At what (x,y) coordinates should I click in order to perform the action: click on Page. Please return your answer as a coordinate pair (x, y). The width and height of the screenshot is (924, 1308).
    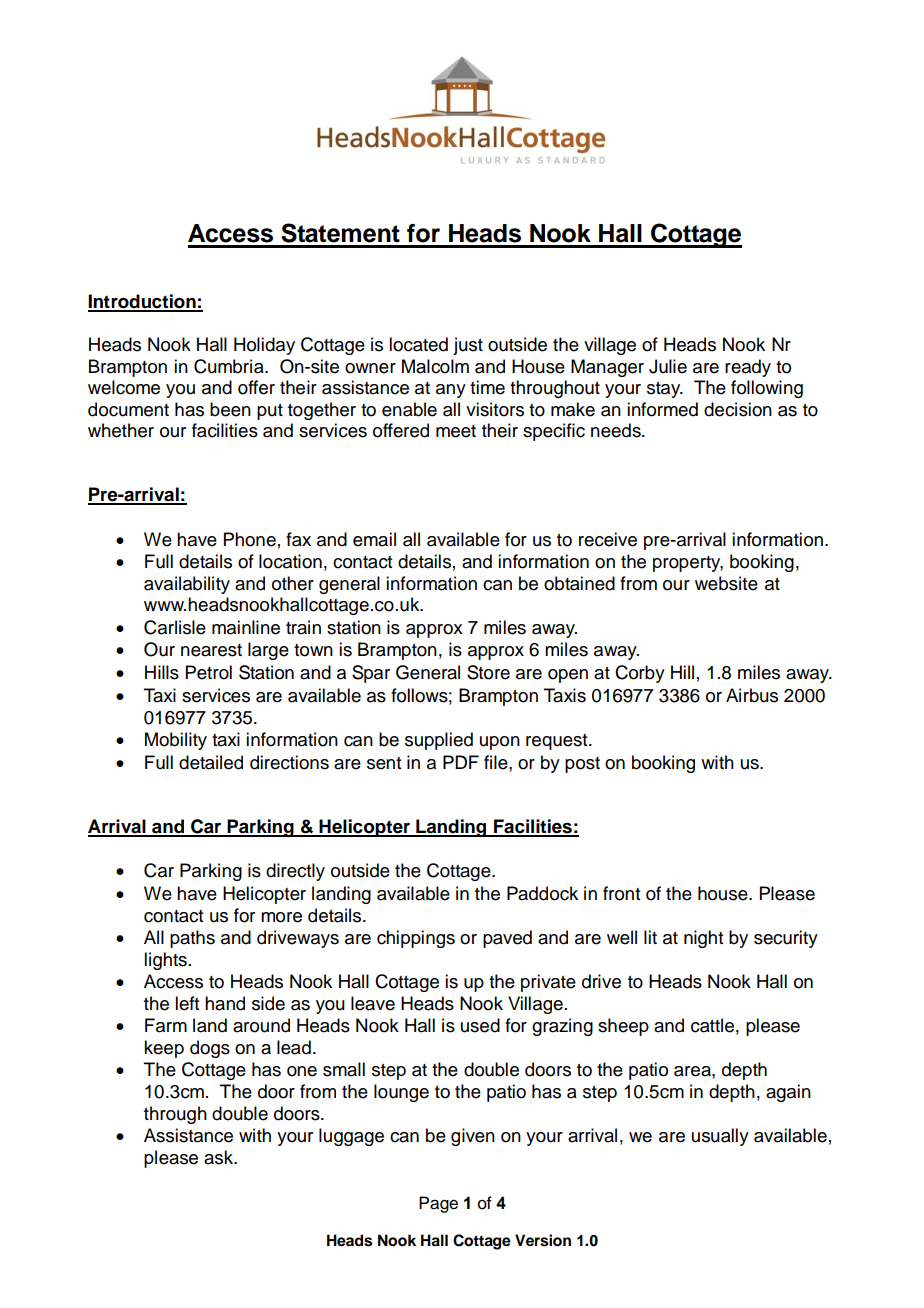
    Looking at the image, I should click on (438, 1204).
